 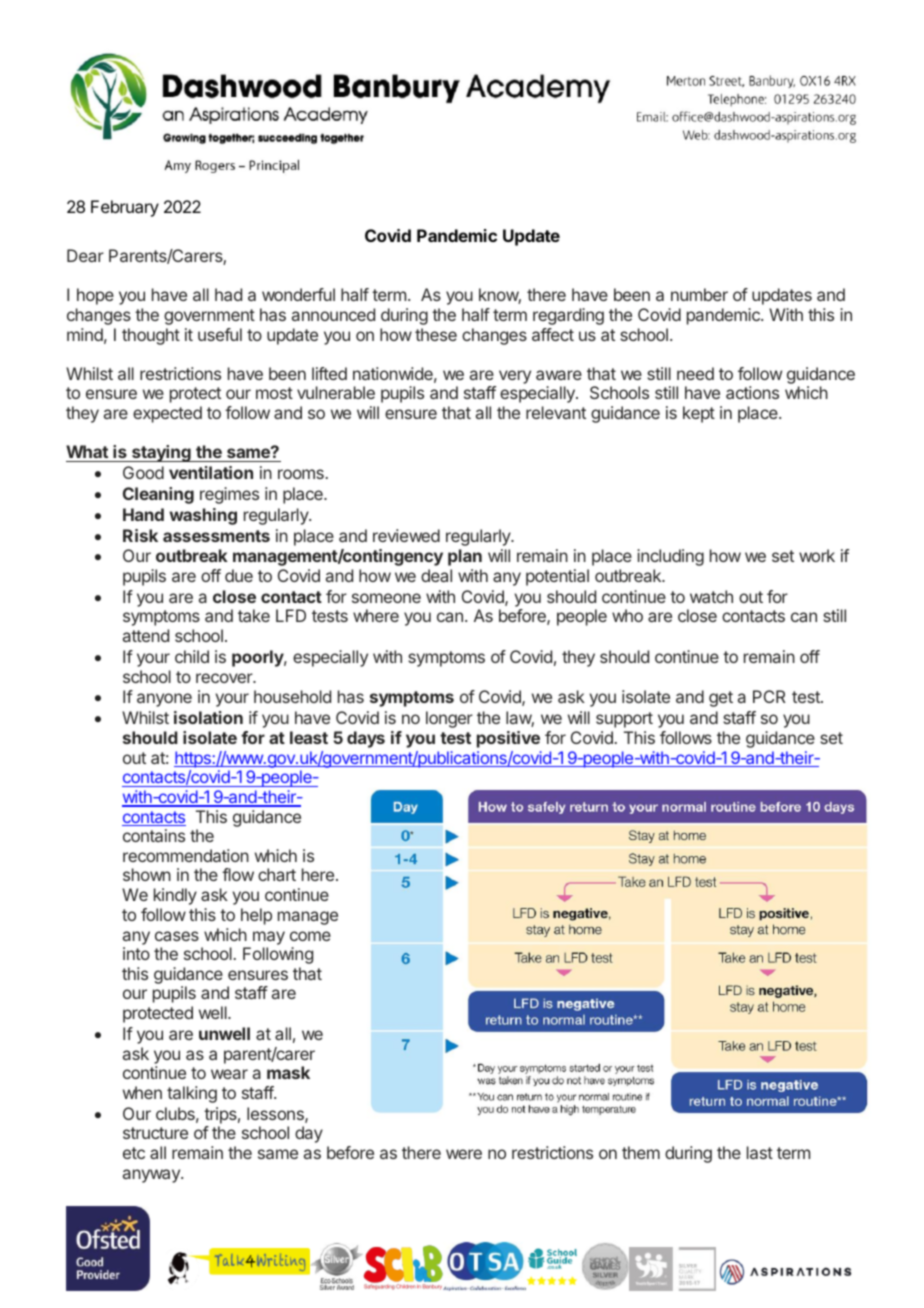 What do you see at coordinates (125, 208) in the image?
I see `February` at bounding box center [125, 208].
